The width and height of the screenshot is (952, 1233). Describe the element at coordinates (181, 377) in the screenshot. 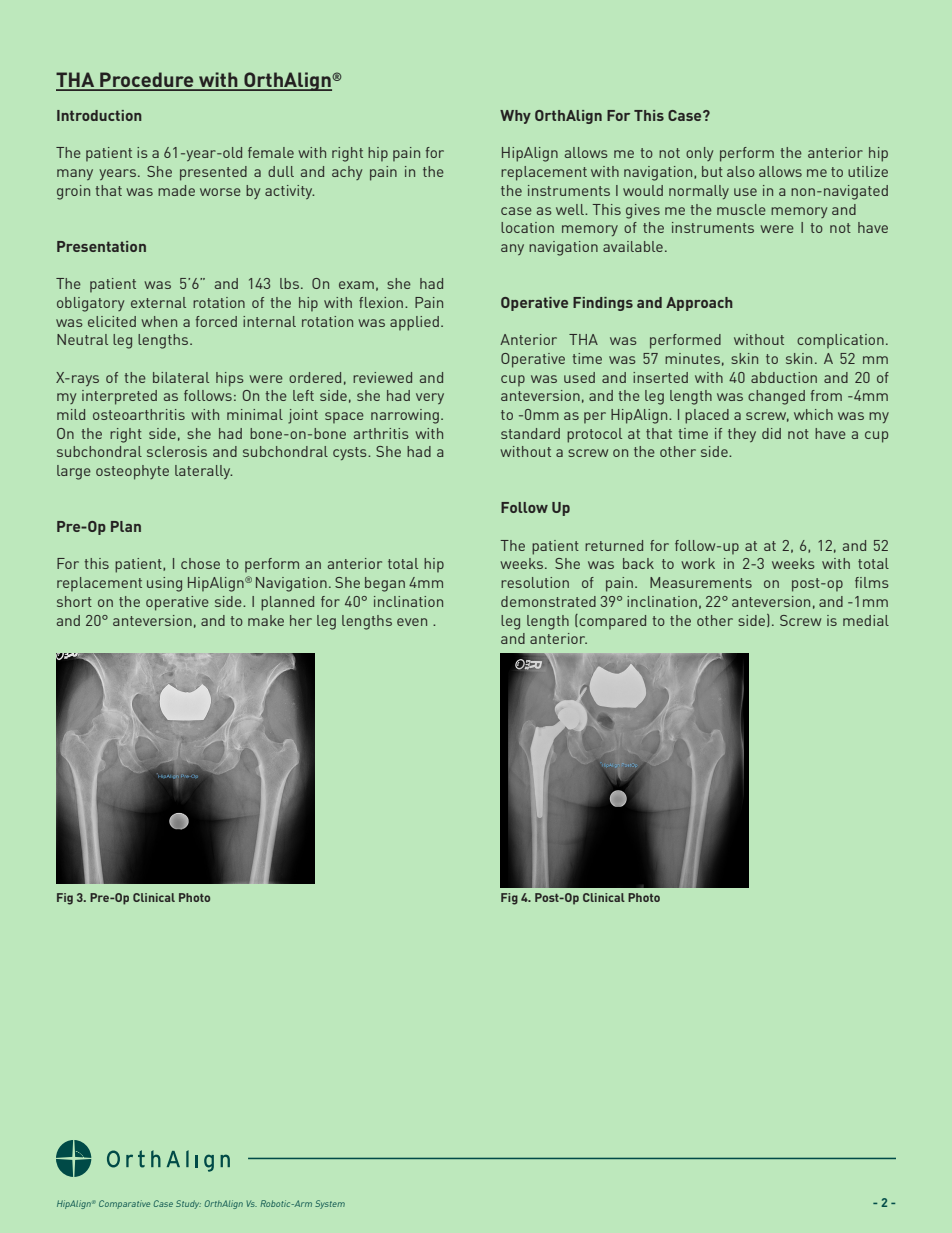

I see `bilateral` at that location.
